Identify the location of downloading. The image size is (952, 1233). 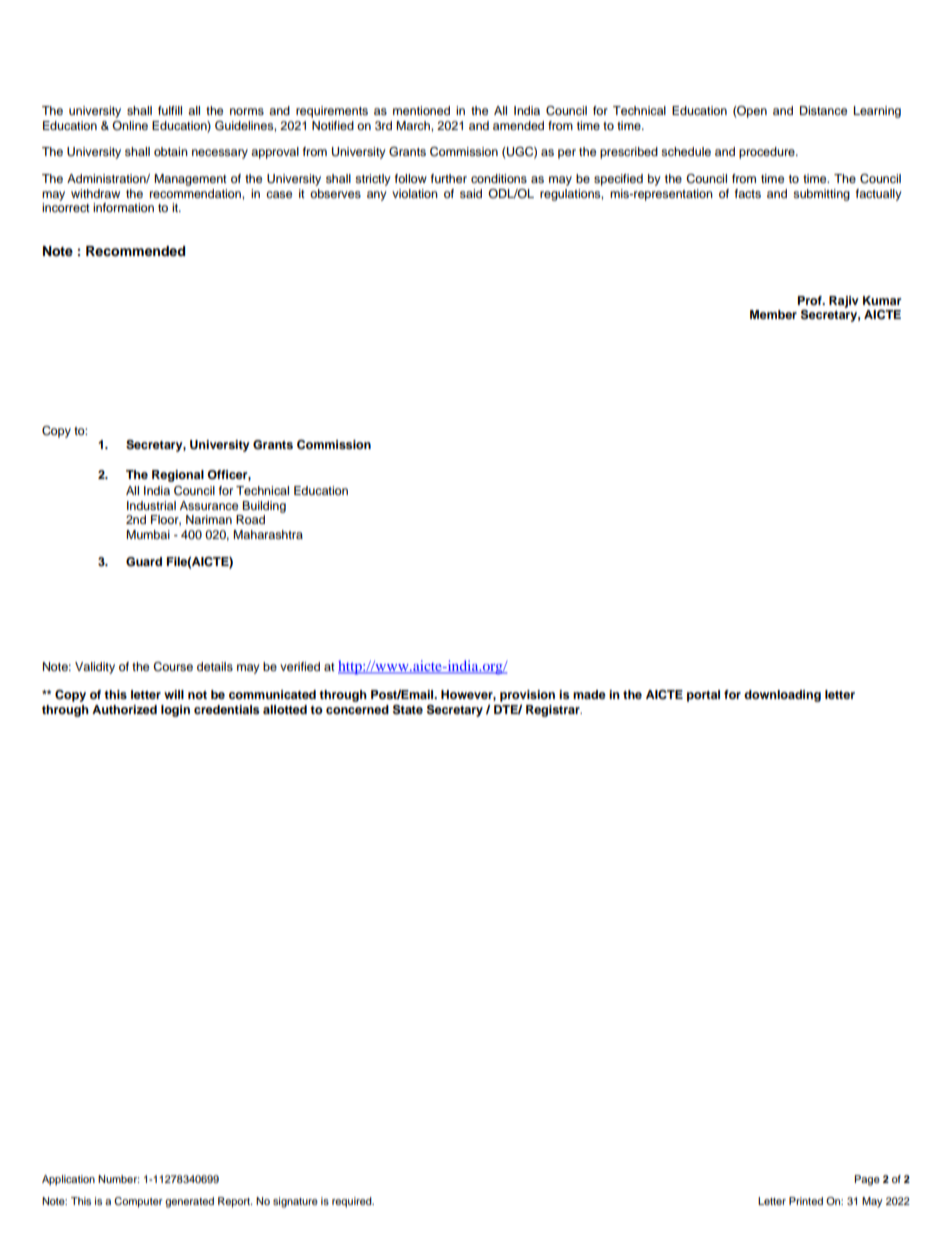
(782, 696).
